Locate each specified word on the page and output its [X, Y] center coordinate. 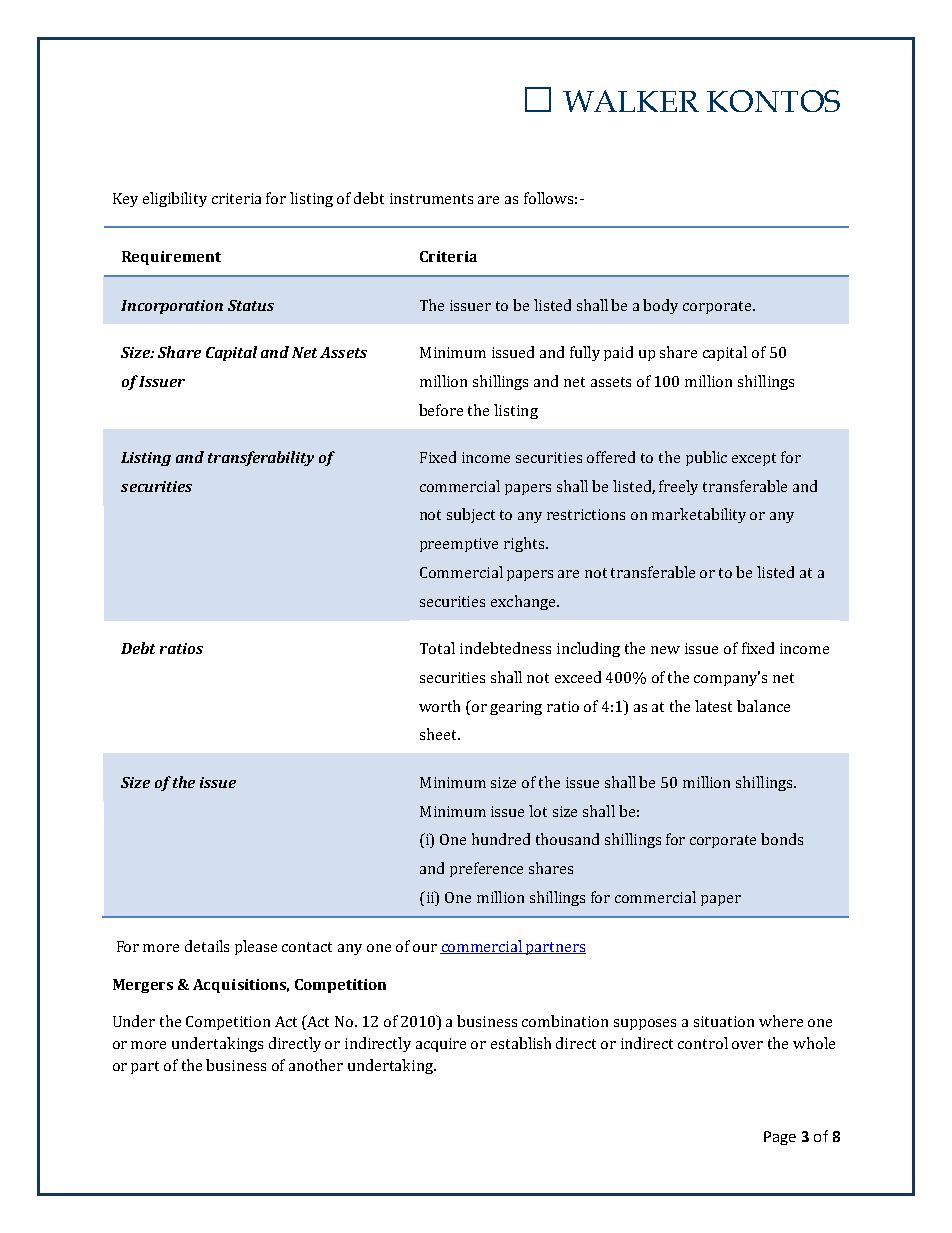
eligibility [175, 199]
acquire [441, 1045]
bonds [782, 839]
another [316, 1065]
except [754, 459]
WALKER [631, 101]
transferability [261, 458]
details [207, 946]
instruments [431, 198]
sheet [440, 734]
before [441, 410]
